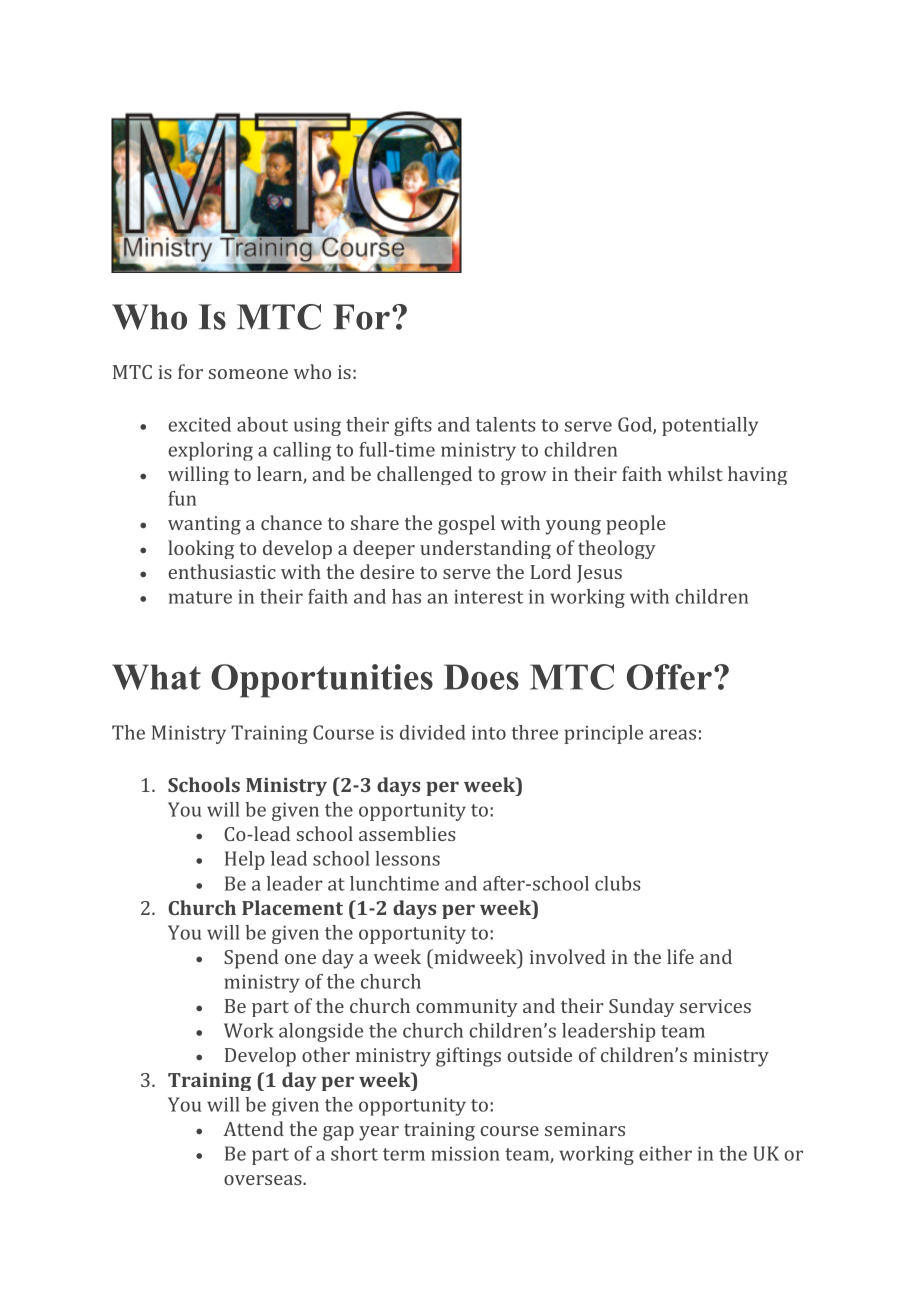 This document has width=924, height=1308. What do you see at coordinates (669, 677) in the document?
I see `Offer` at bounding box center [669, 677].
